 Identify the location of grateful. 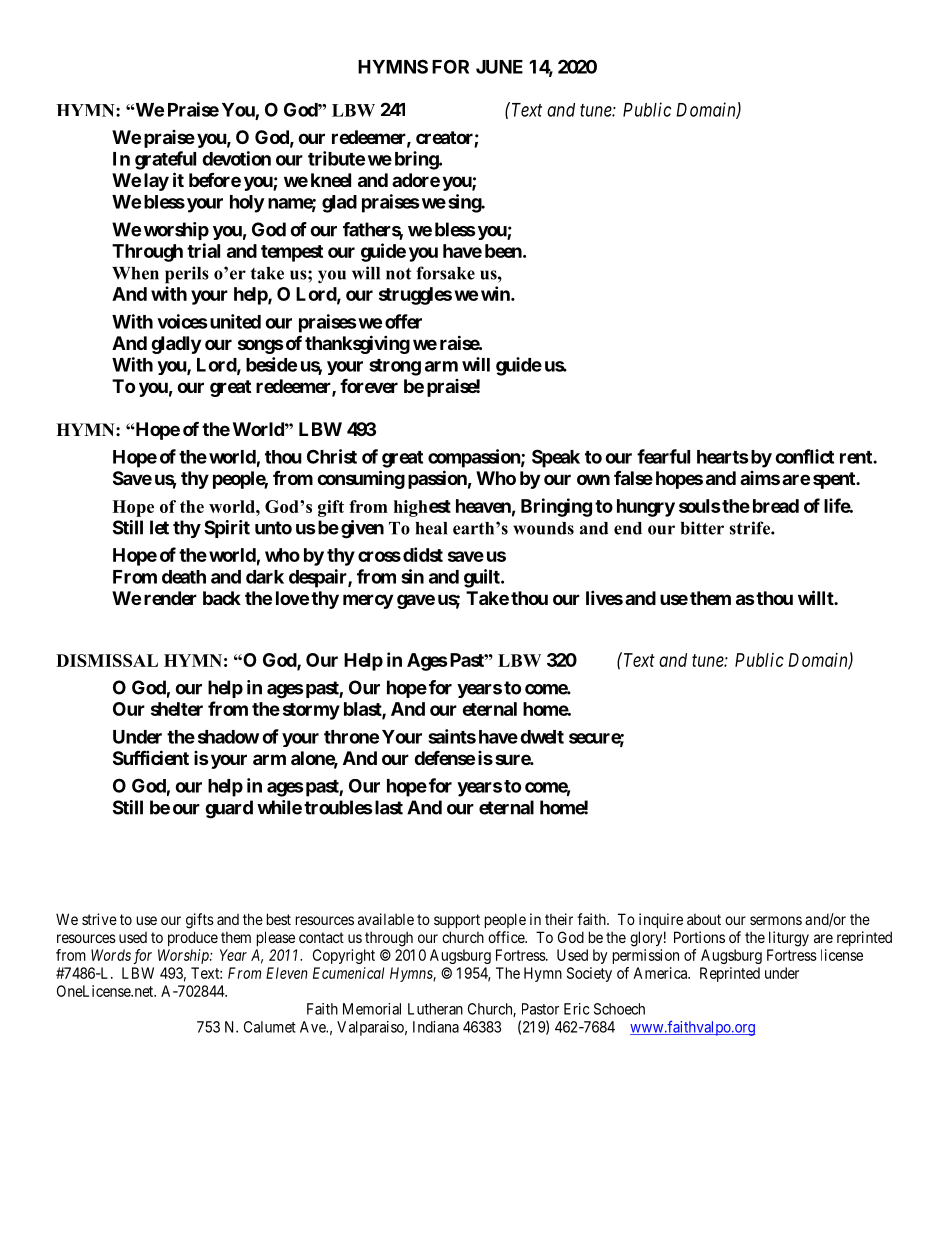
(165, 160).
